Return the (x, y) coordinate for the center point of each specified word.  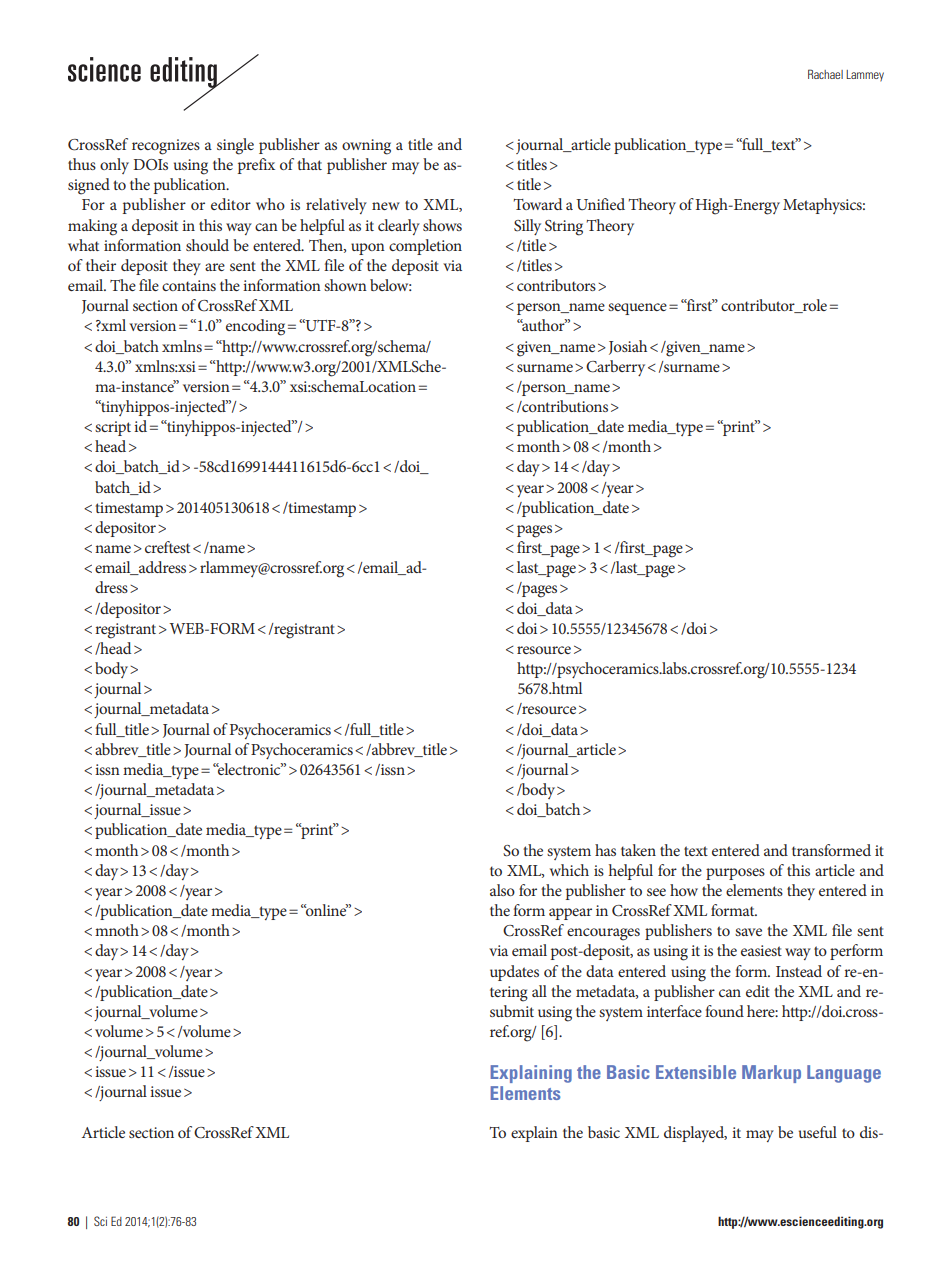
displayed (695, 1134)
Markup (771, 1074)
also (502, 890)
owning (366, 147)
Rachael (825, 74)
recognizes (166, 147)
